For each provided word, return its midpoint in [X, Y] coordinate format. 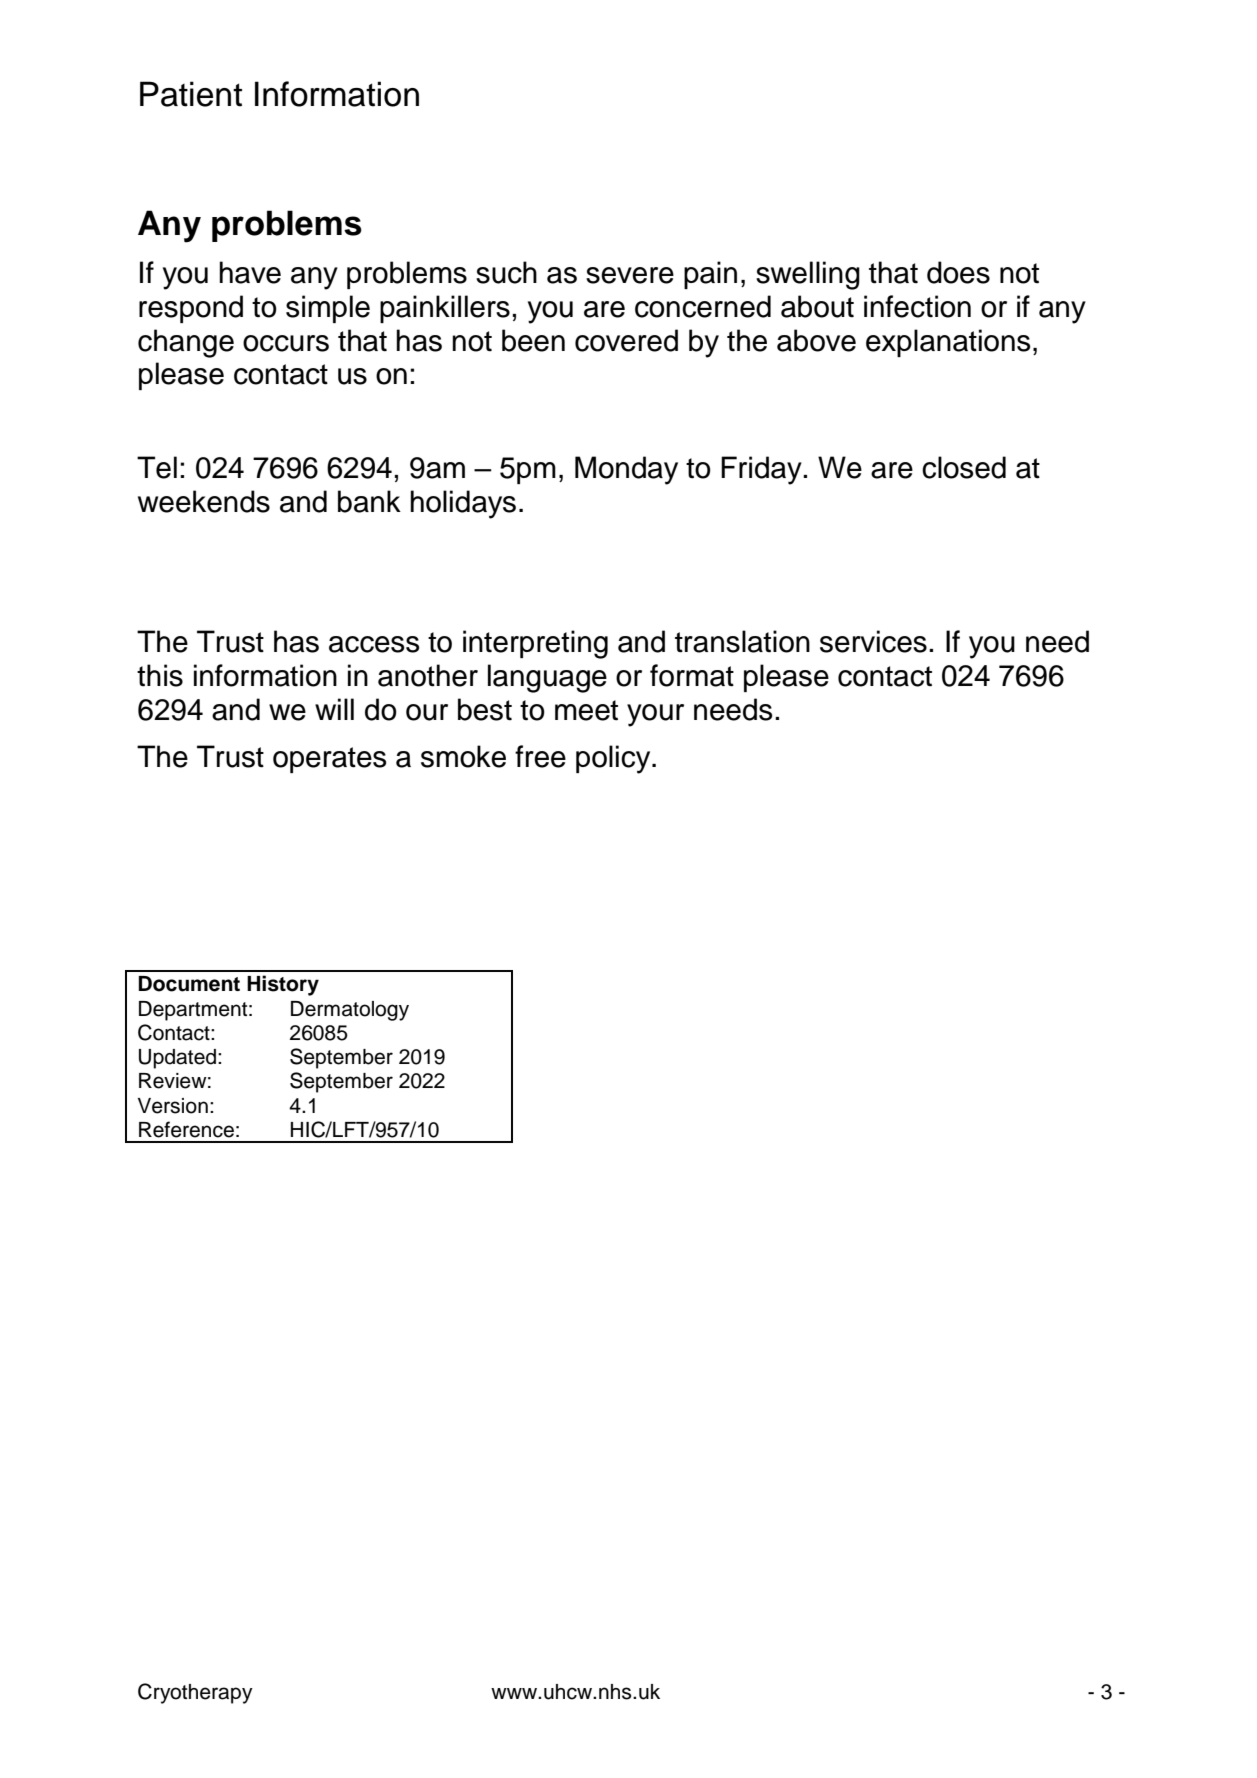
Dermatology [350, 1011]
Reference [186, 1129]
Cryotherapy [195, 1693]
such [506, 272]
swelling [808, 275]
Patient [191, 94]
